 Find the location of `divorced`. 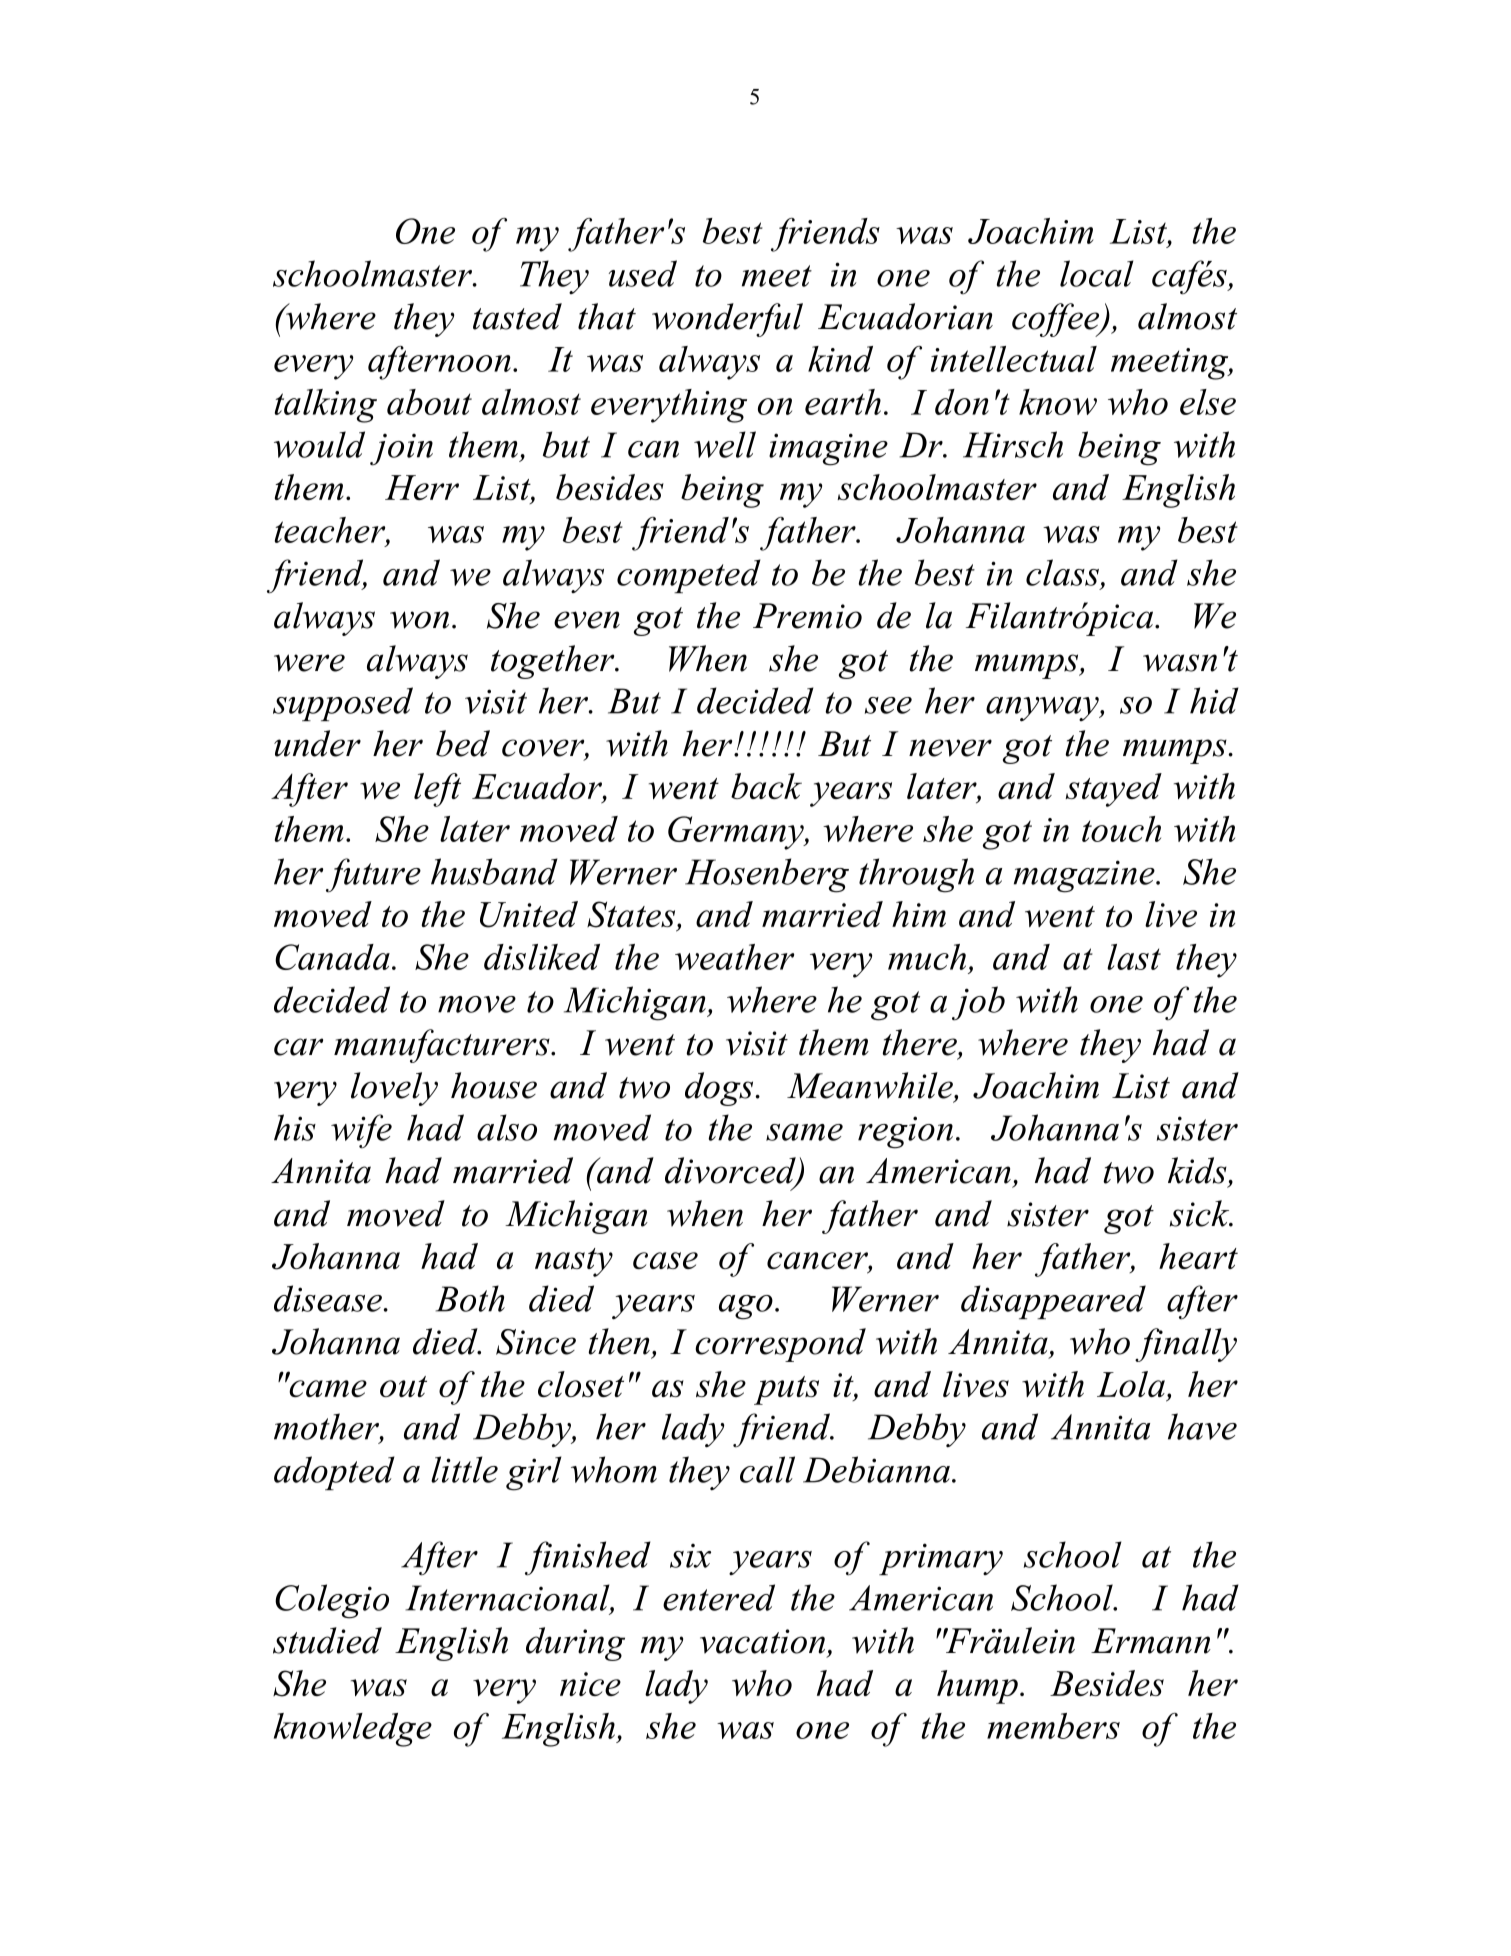

divorced is located at coordinates (731, 1171).
